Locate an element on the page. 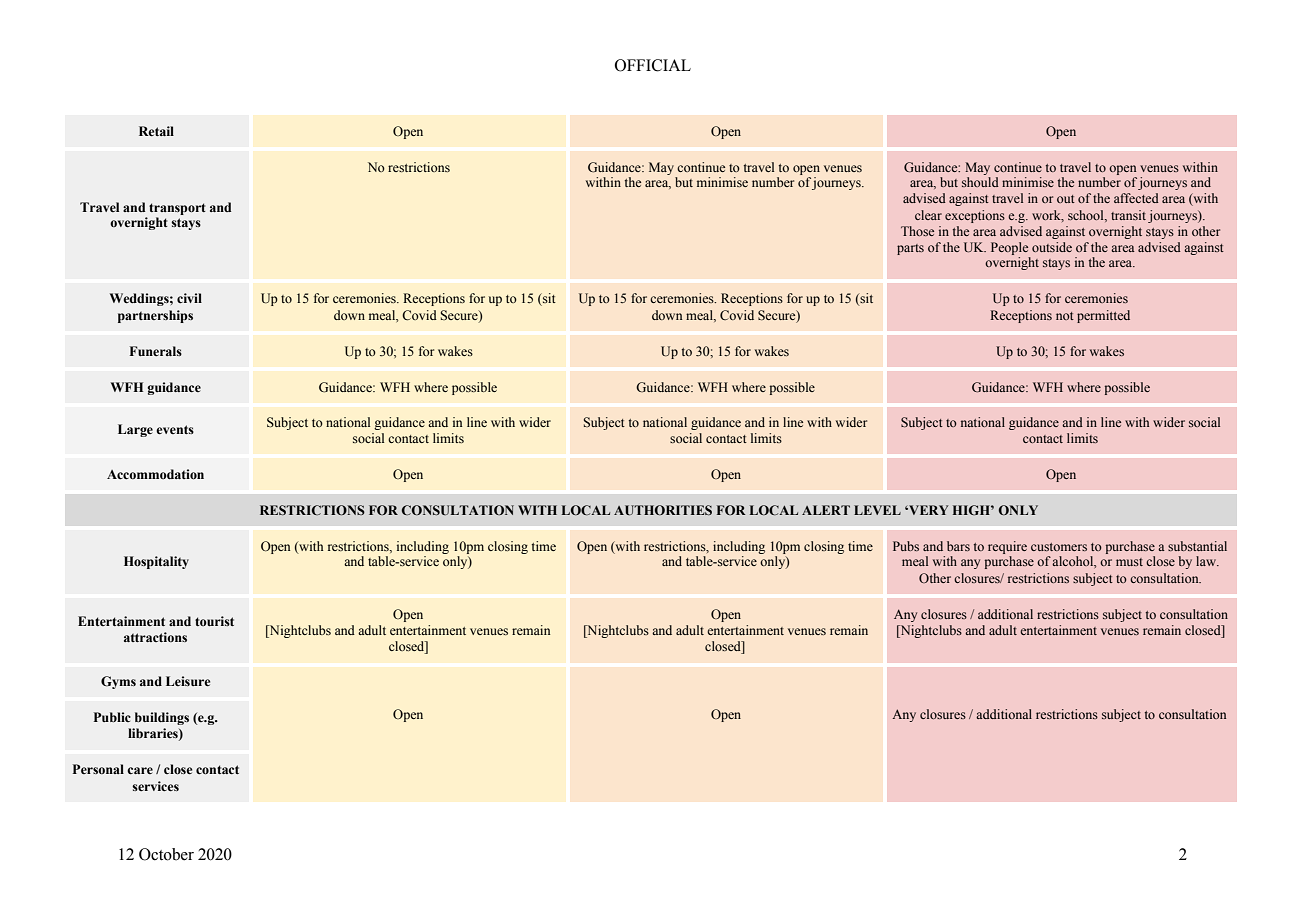 Image resolution: width=1308 pixels, height=924 pixels. VERY is located at coordinates (927, 510).
